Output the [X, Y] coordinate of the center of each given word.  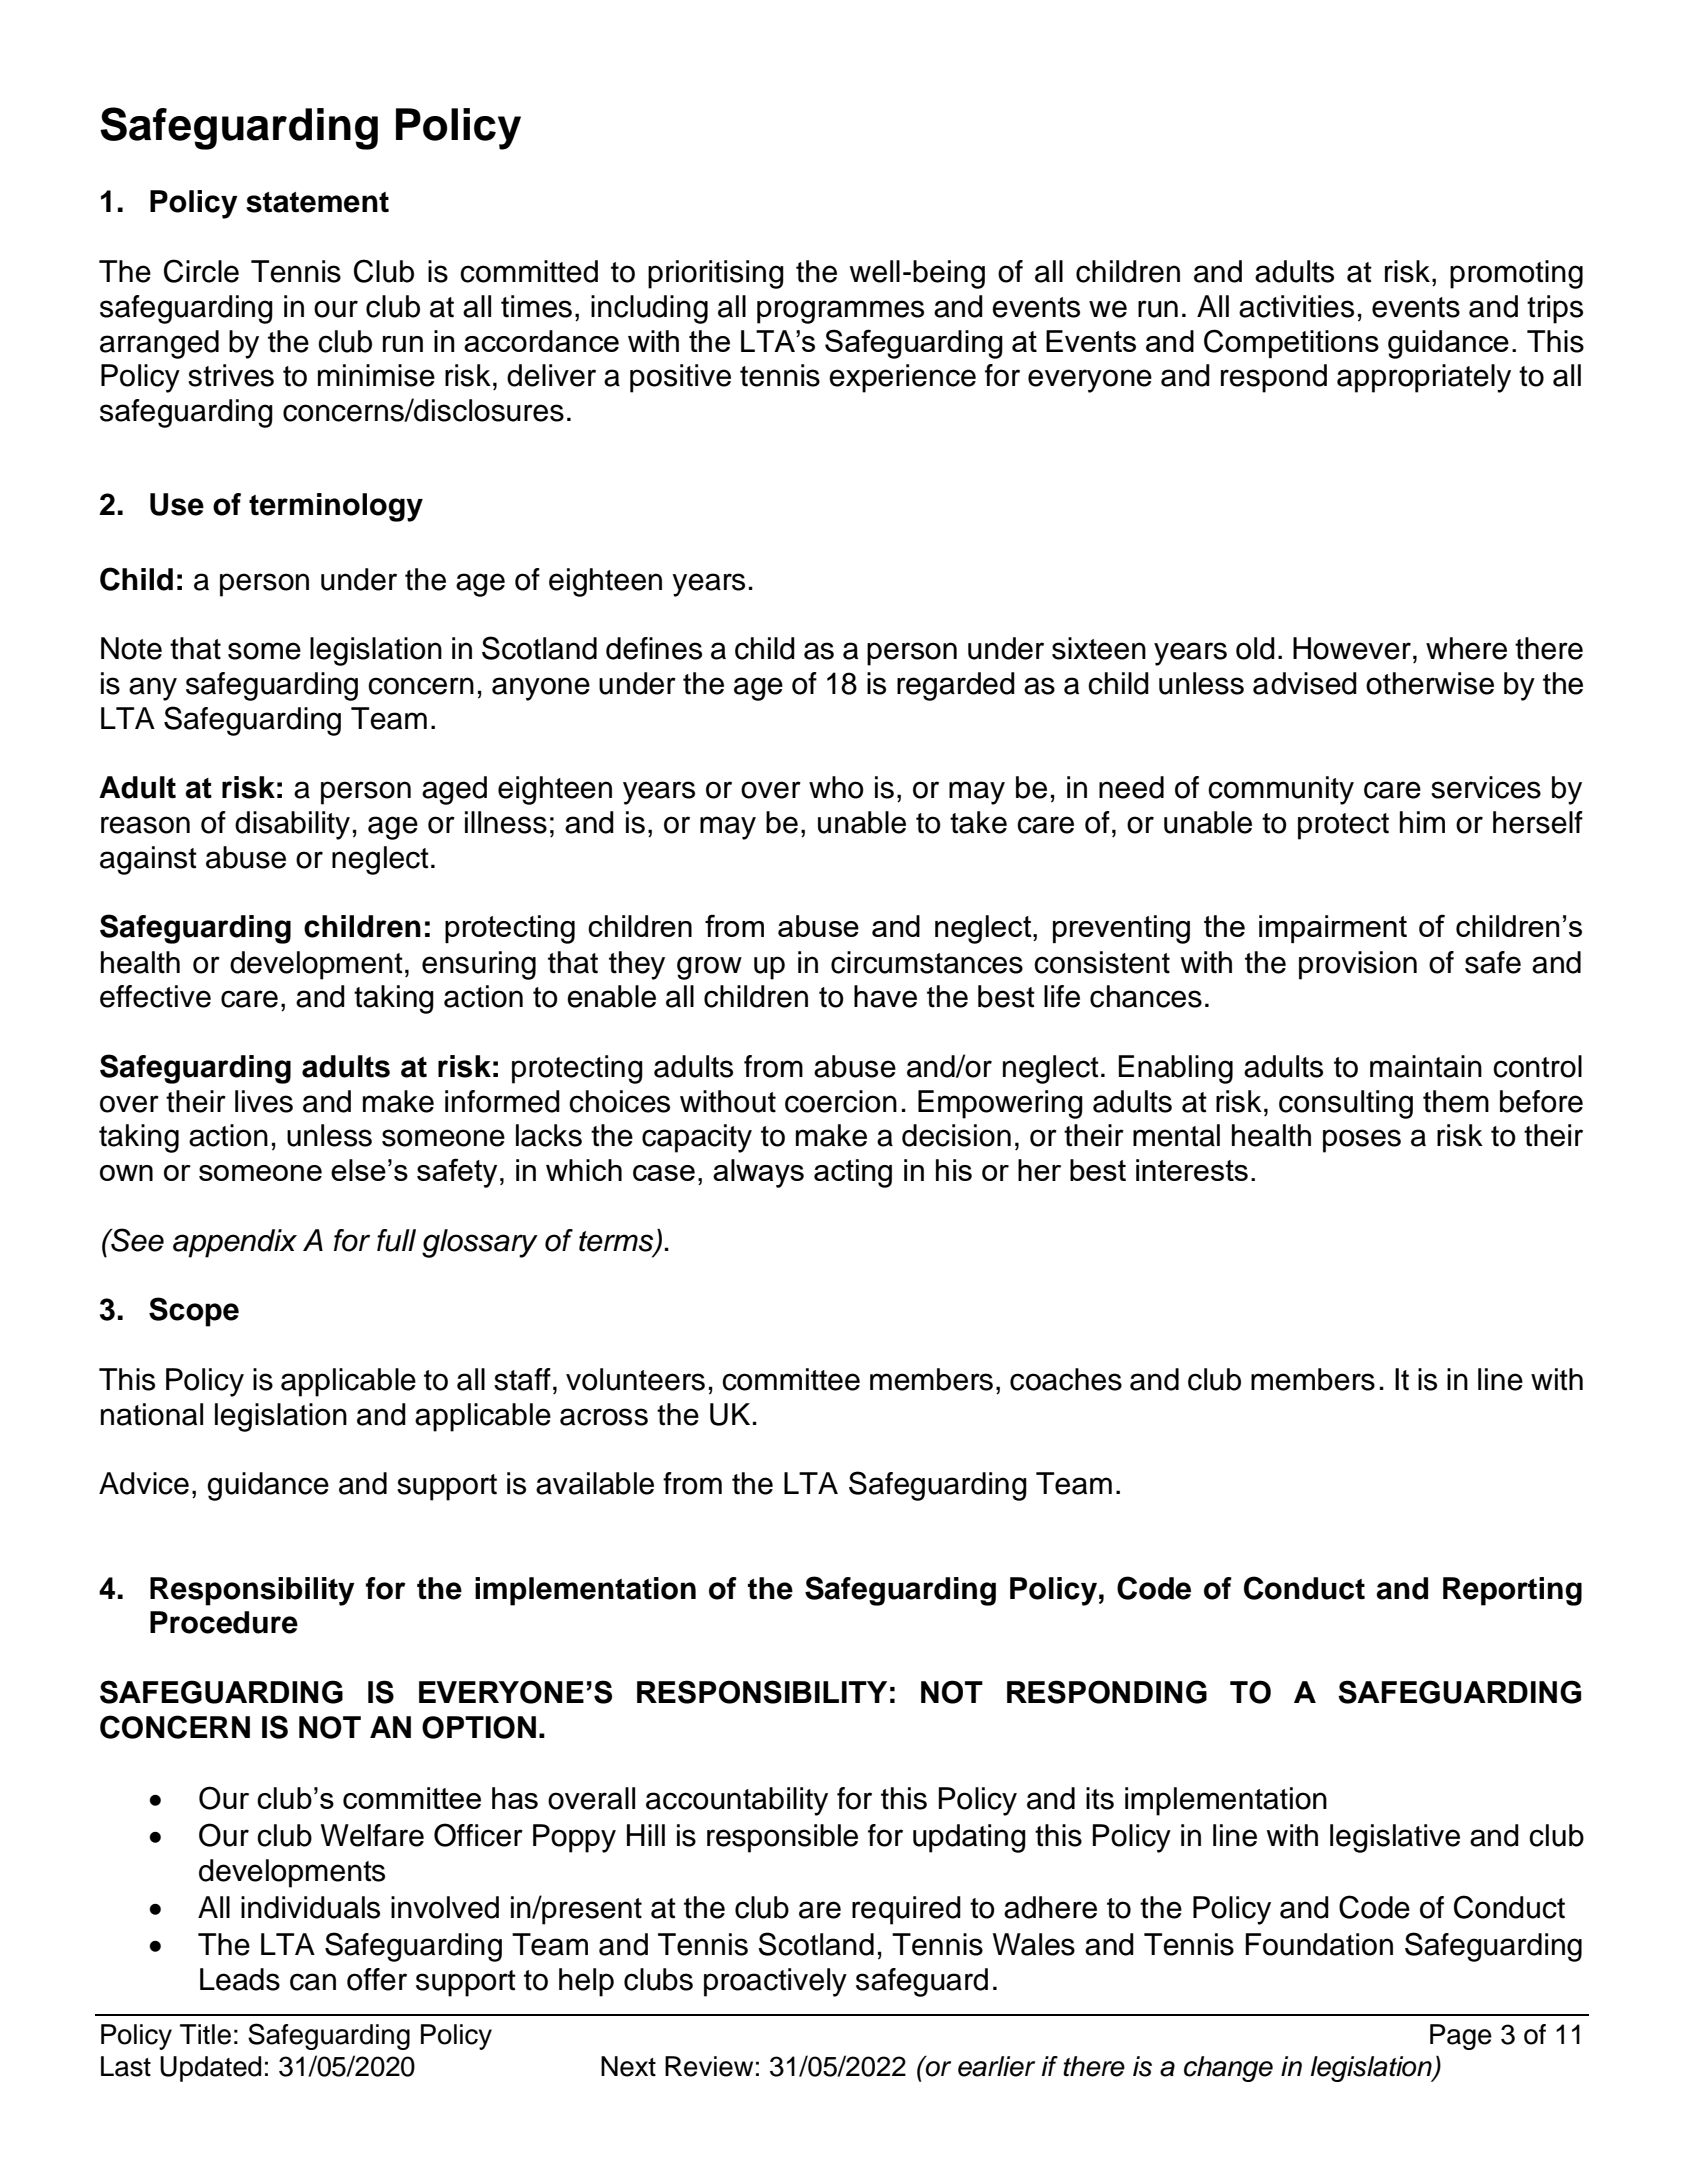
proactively [775, 1982]
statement [317, 202]
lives [264, 1101]
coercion [841, 1101]
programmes [840, 312]
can [313, 1982]
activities [1296, 306]
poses [1362, 1141]
